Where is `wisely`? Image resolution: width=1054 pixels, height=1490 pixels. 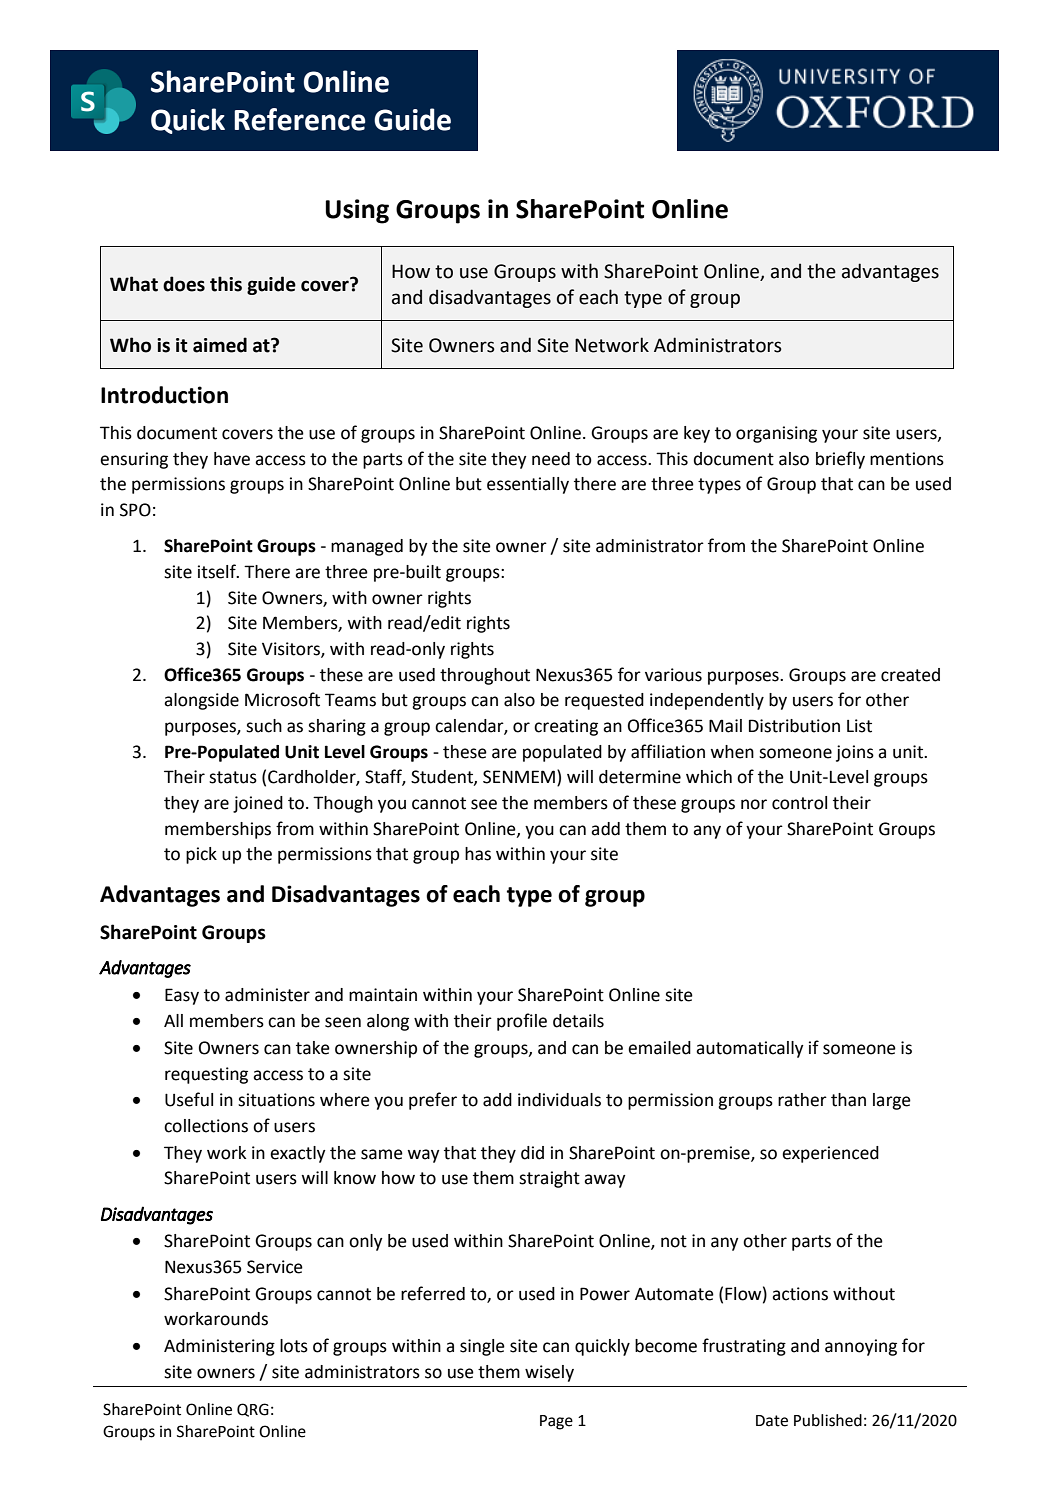
wisely is located at coordinates (549, 1373).
